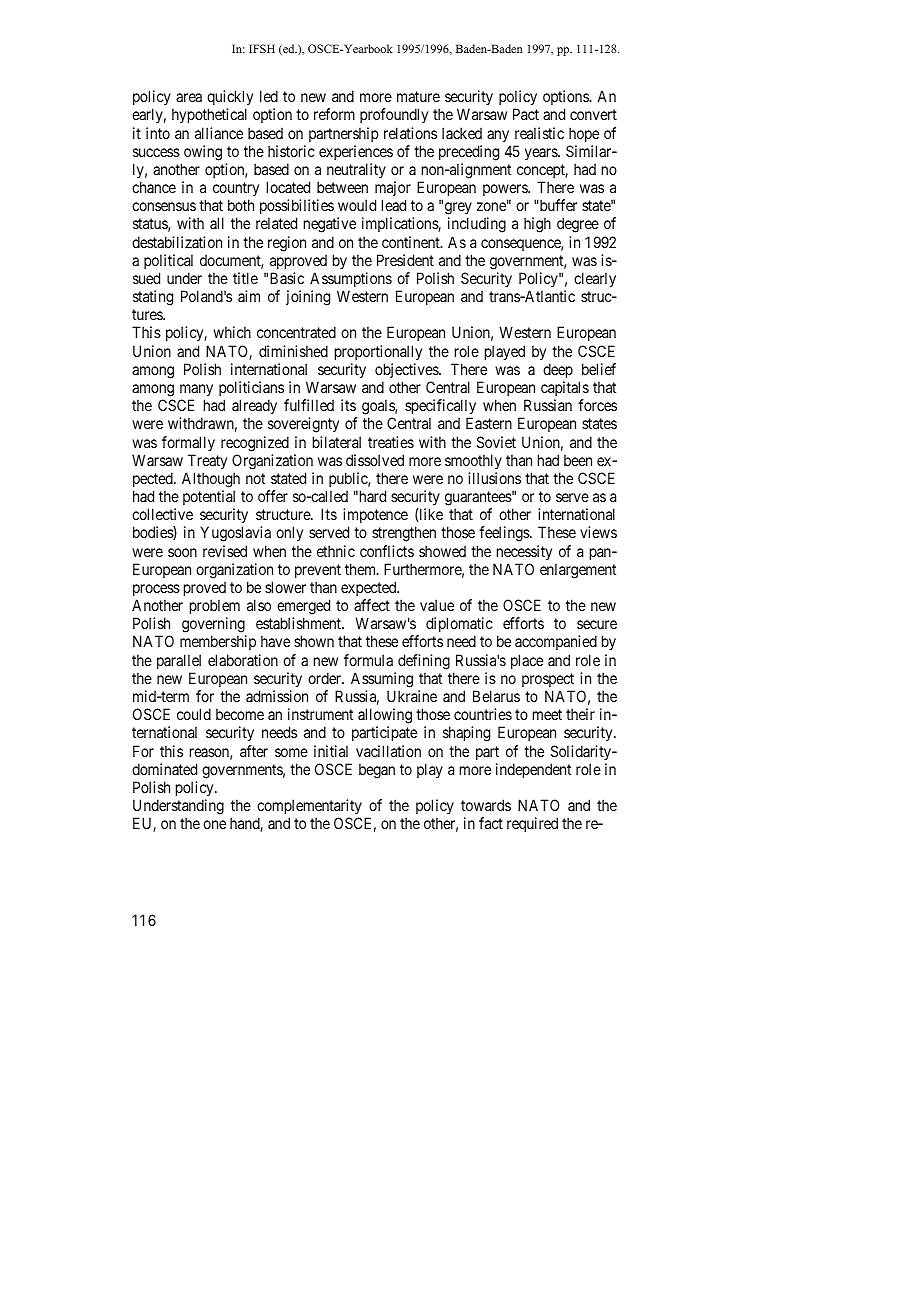 This image has width=924, height=1308. I want to click on after, so click(254, 751).
